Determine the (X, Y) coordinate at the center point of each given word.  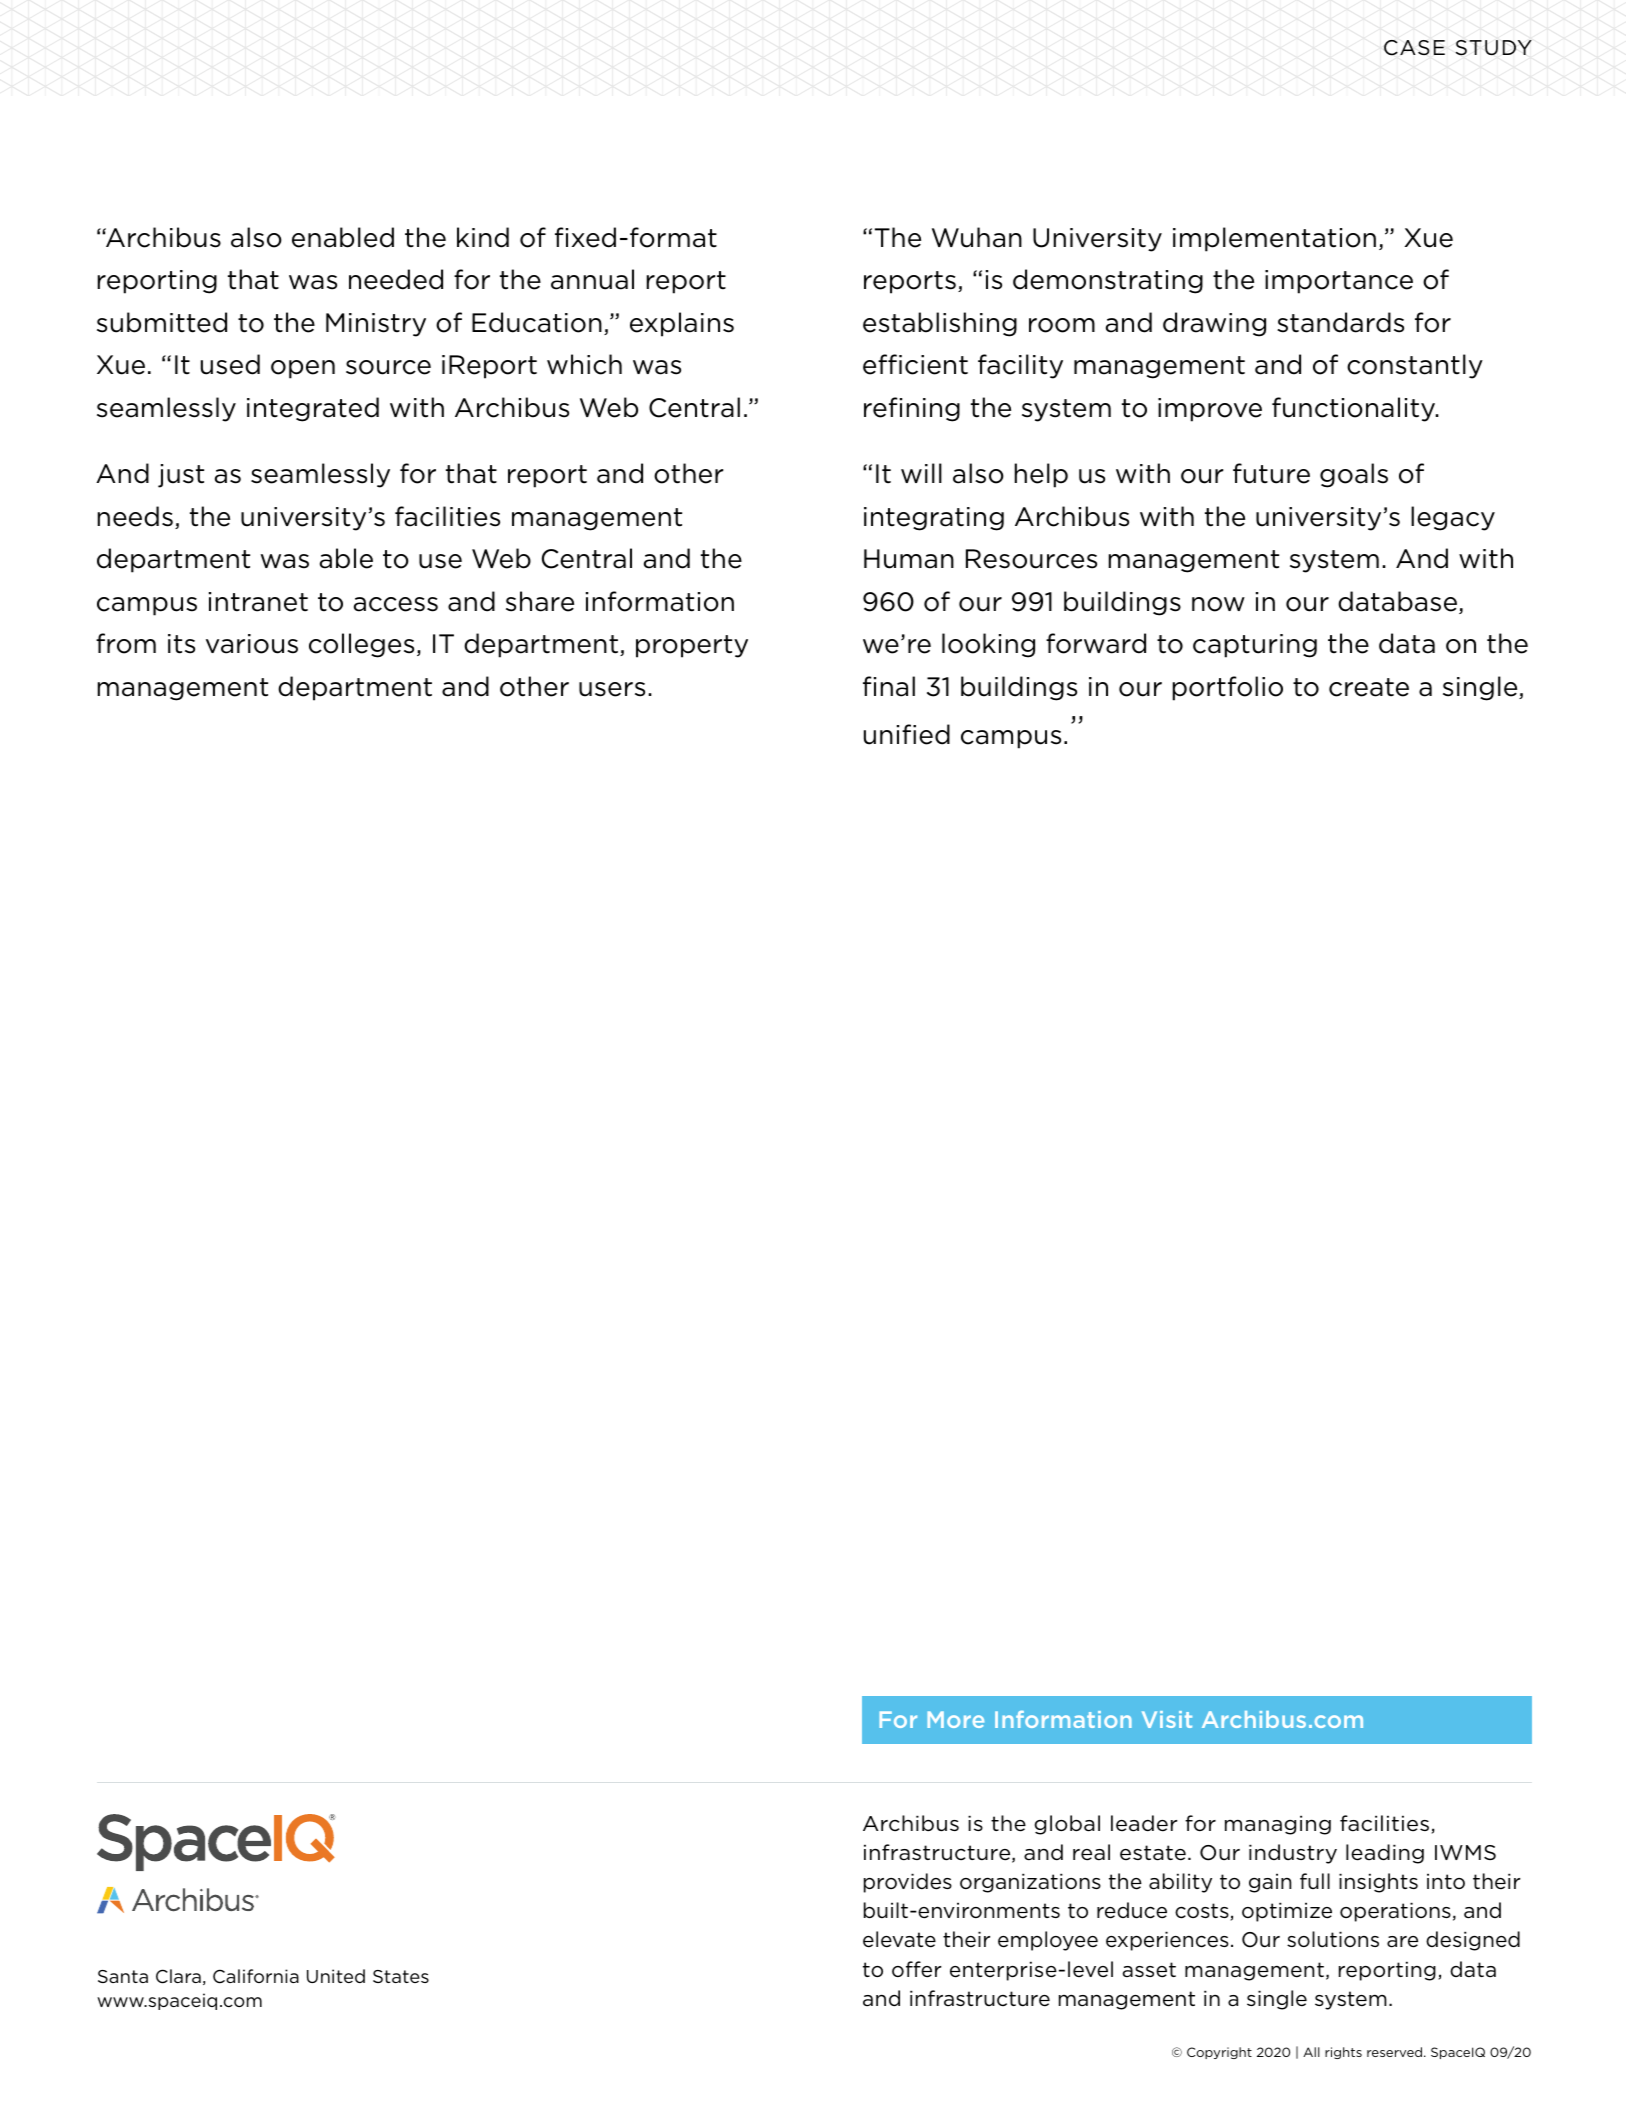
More (955, 1719)
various (252, 644)
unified (907, 734)
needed (396, 279)
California (256, 1976)
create (1369, 687)
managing (1278, 1825)
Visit (1167, 1719)
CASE (1414, 48)
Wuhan (977, 237)
